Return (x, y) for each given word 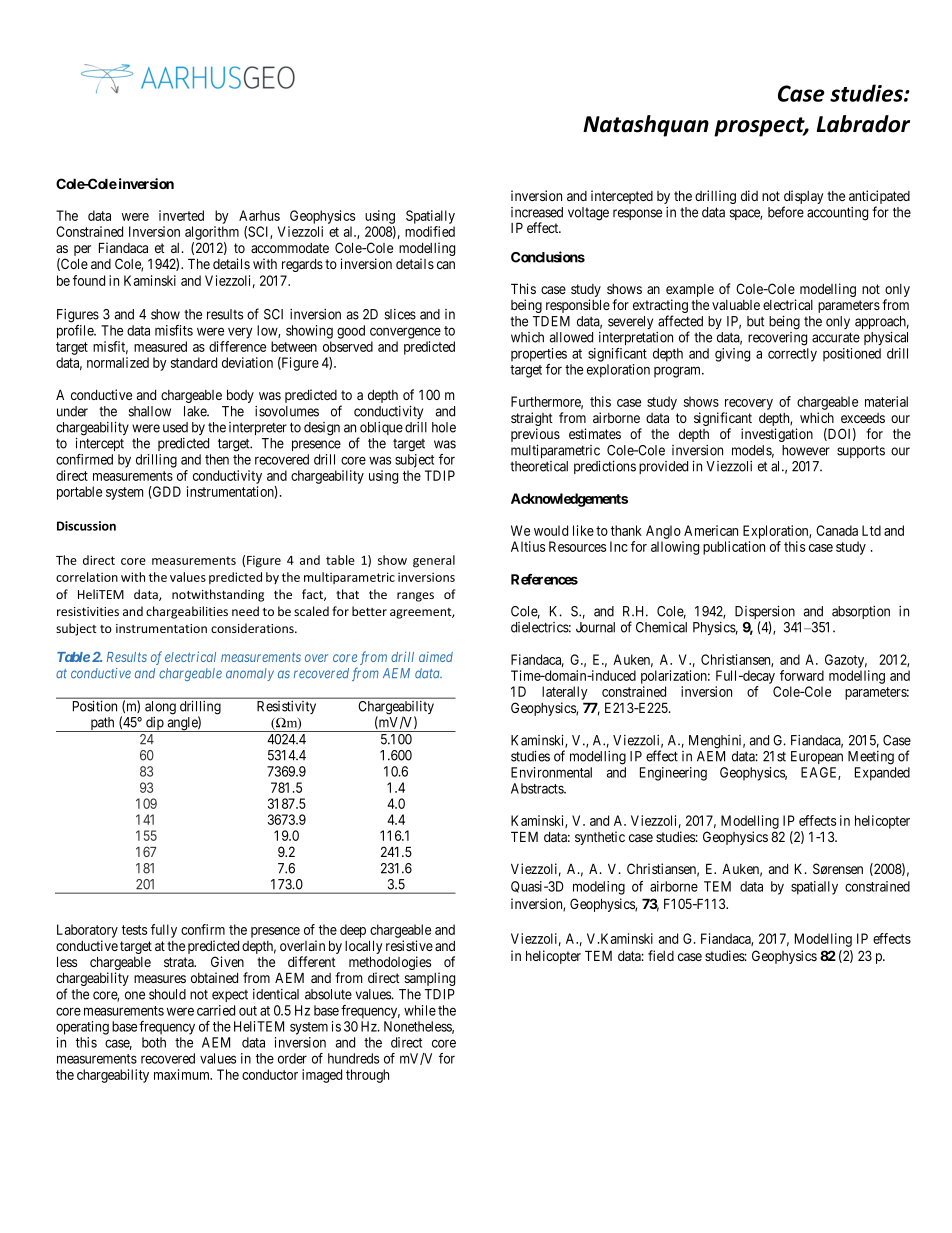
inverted (181, 215)
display (803, 198)
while (420, 1010)
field (661, 955)
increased (537, 212)
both (154, 1042)
